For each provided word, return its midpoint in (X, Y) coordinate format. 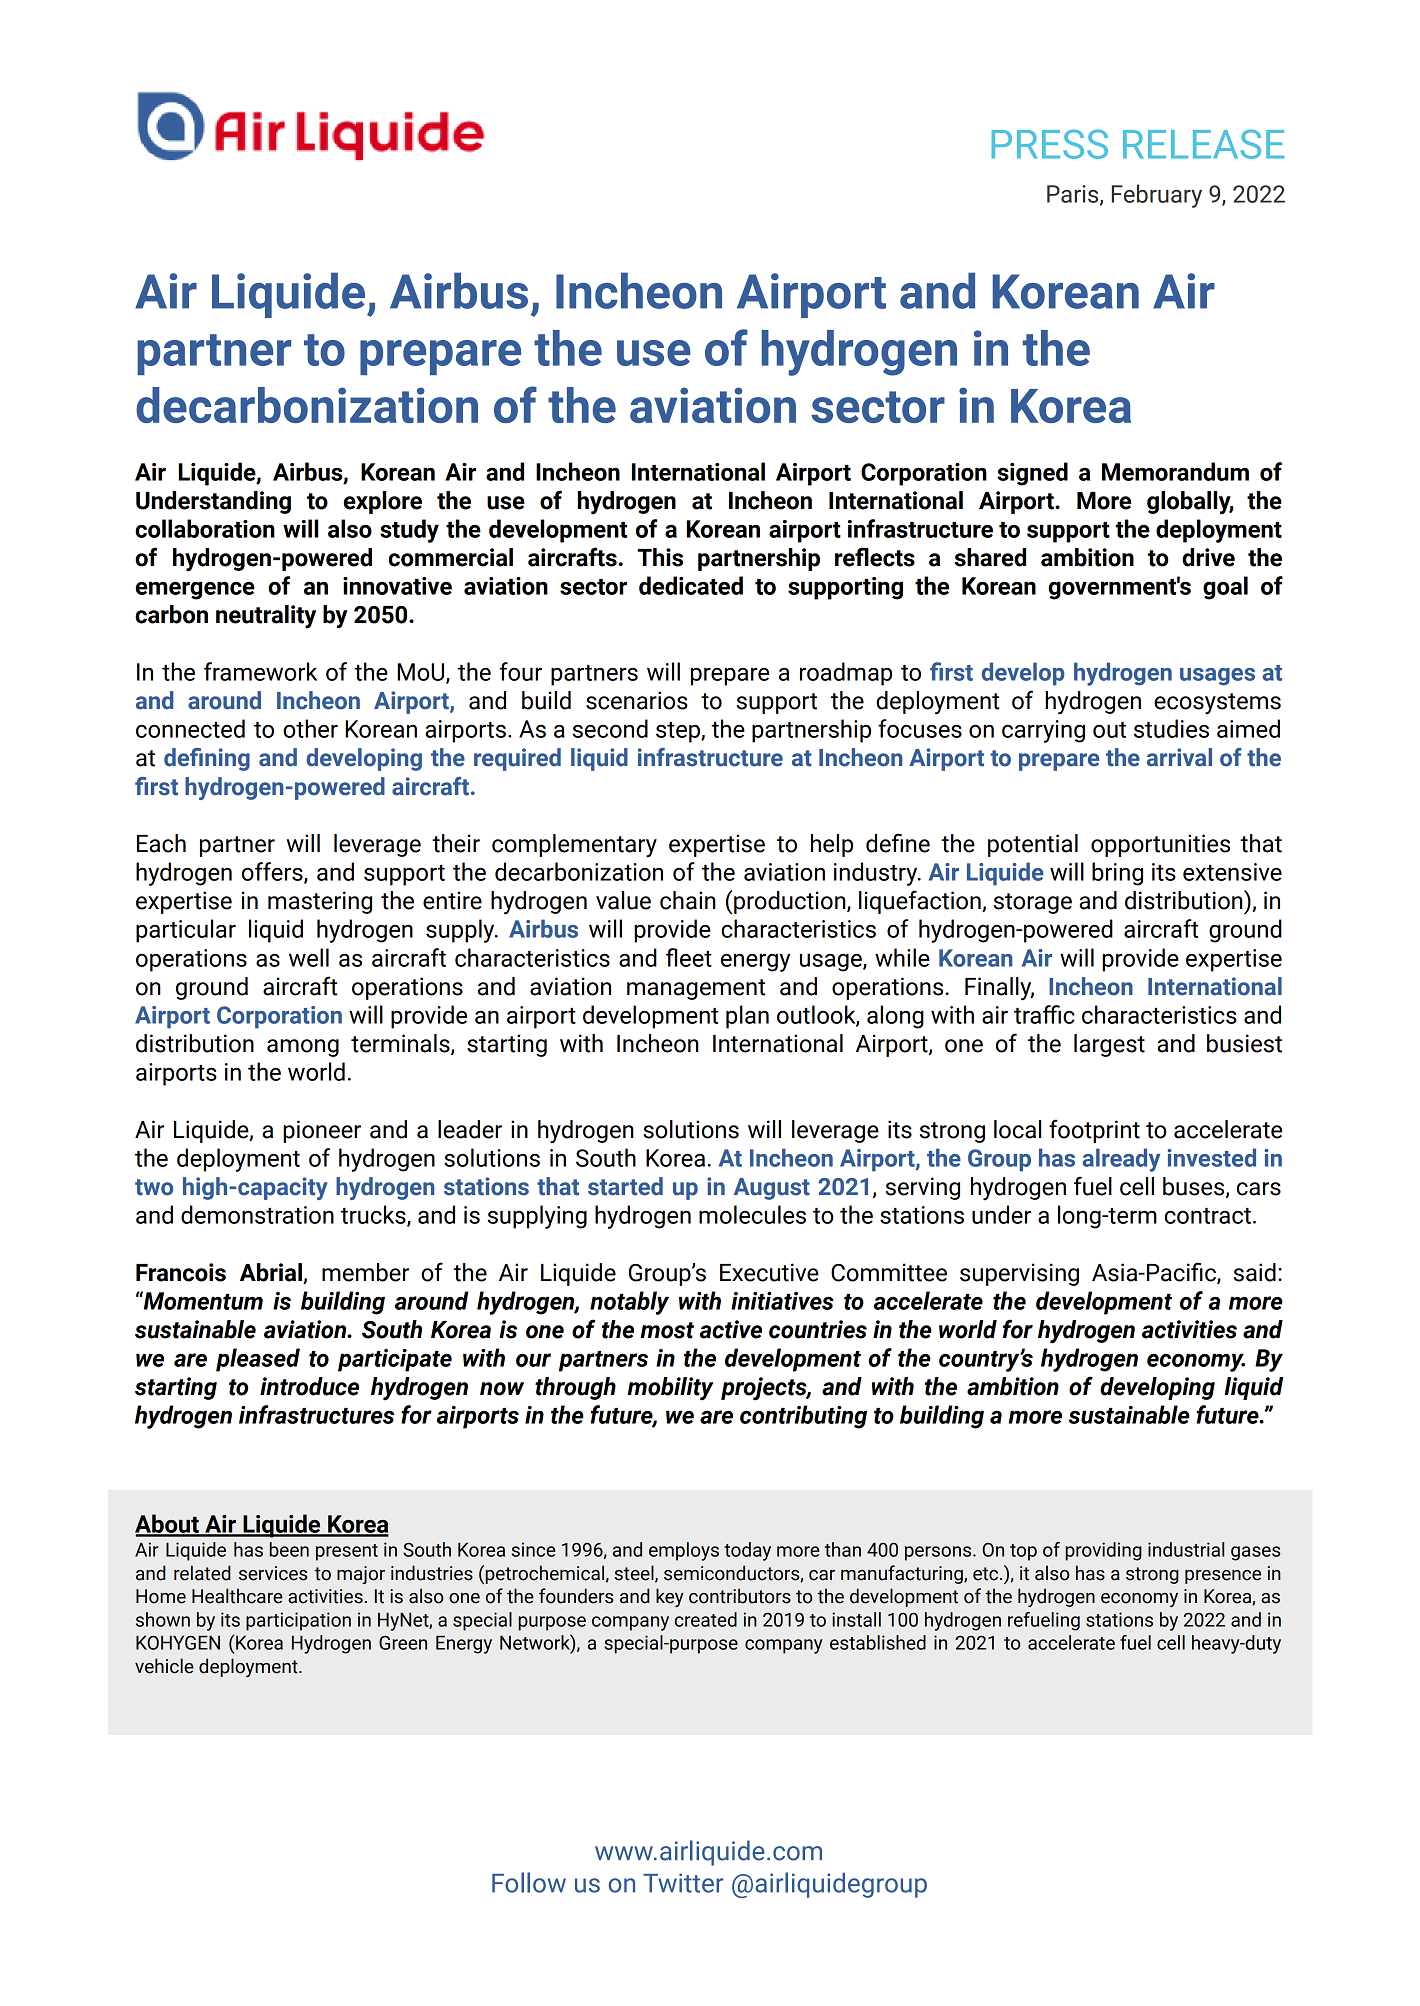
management (696, 989)
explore (383, 502)
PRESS (1050, 144)
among (303, 1048)
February (1157, 196)
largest (1109, 1045)
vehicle (164, 1666)
